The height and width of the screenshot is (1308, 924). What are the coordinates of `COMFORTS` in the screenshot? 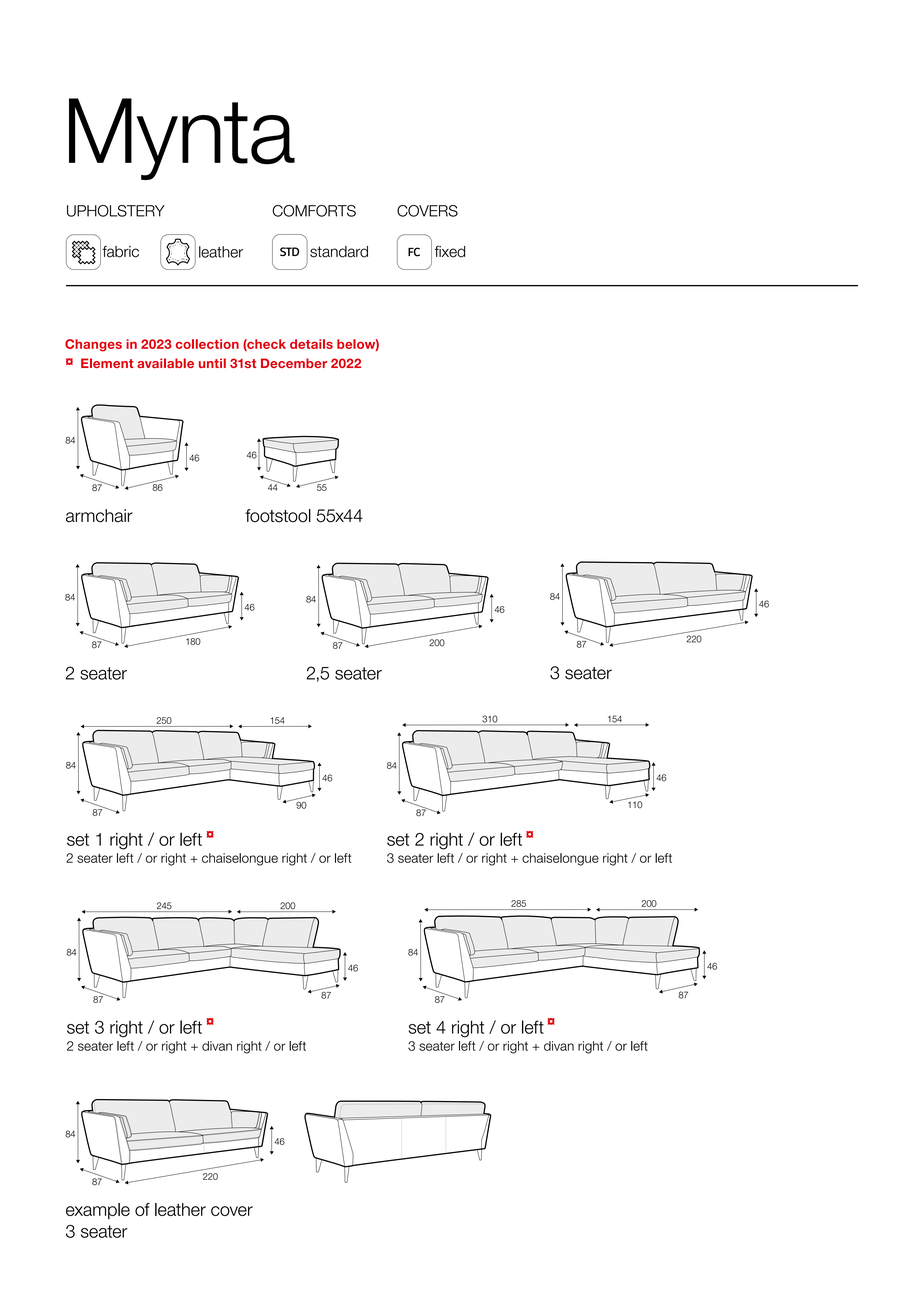 It's located at (314, 211).
